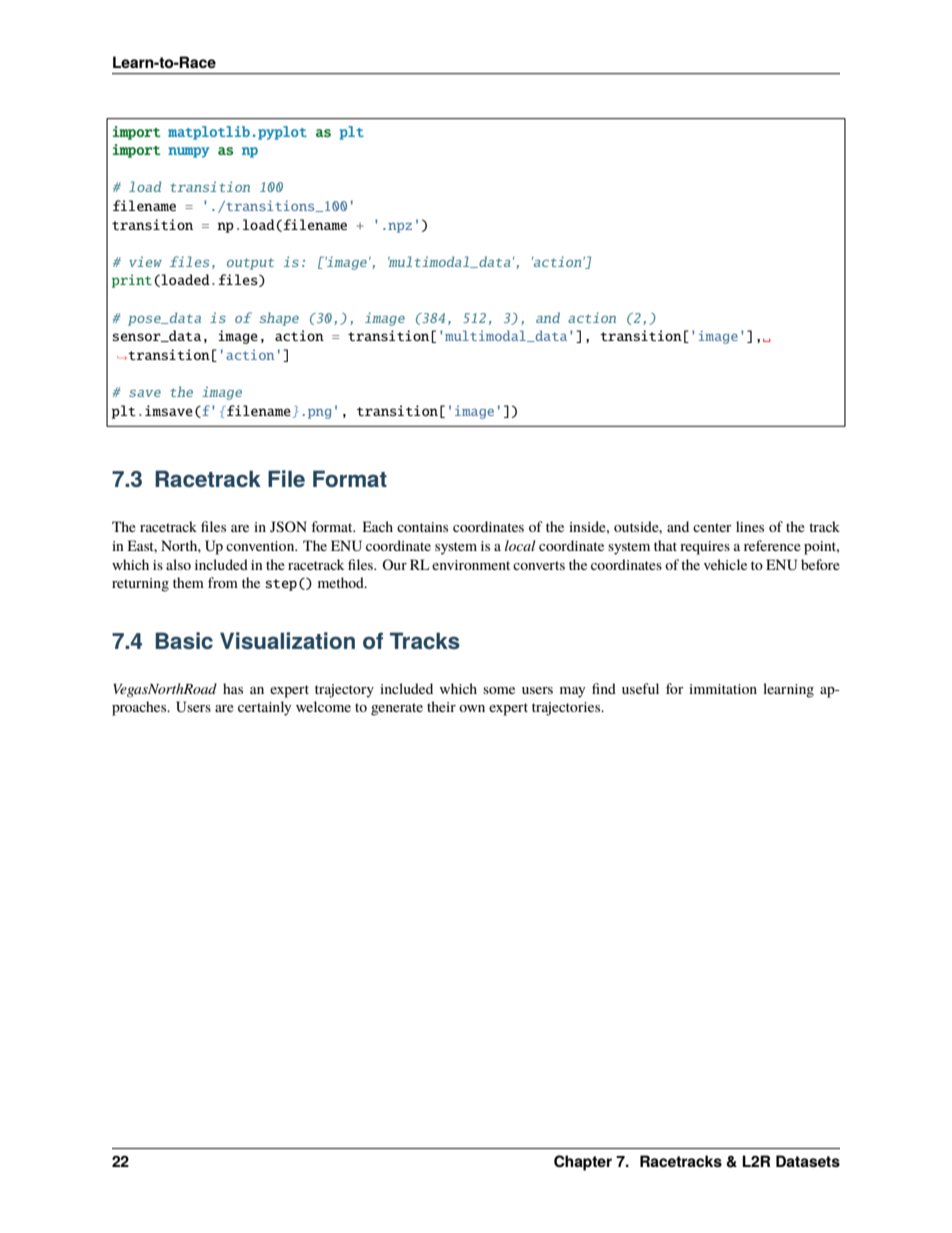  What do you see at coordinates (499, 690) in the screenshot?
I see `some` at bounding box center [499, 690].
